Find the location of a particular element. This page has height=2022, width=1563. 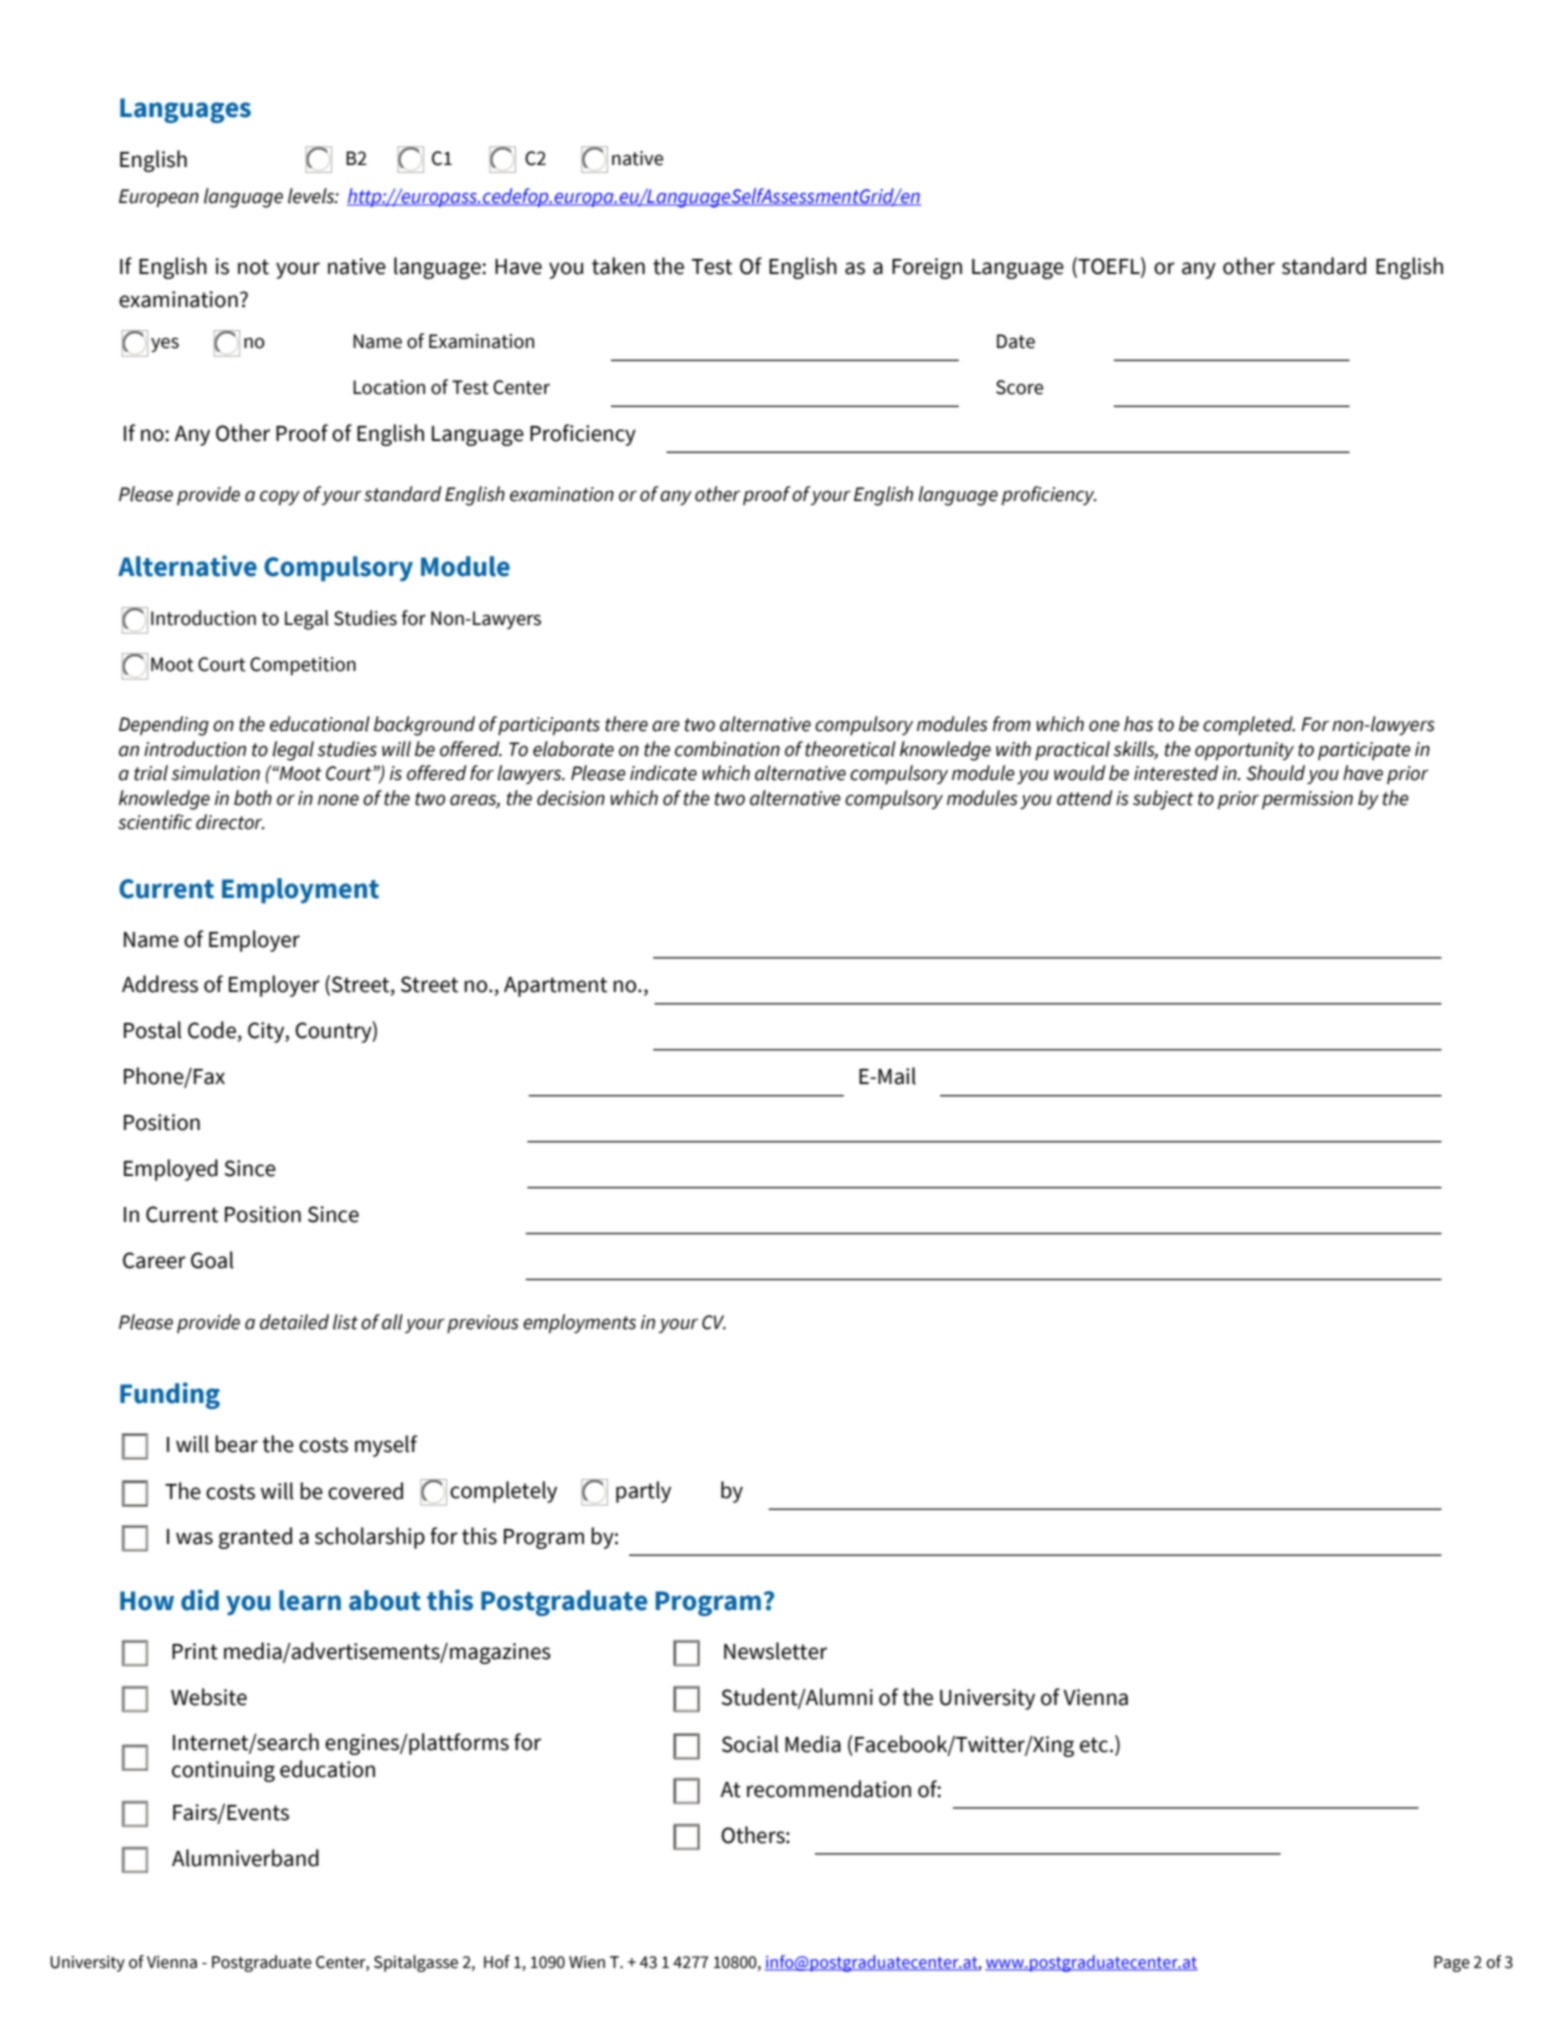

recommendation is located at coordinates (829, 1789).
